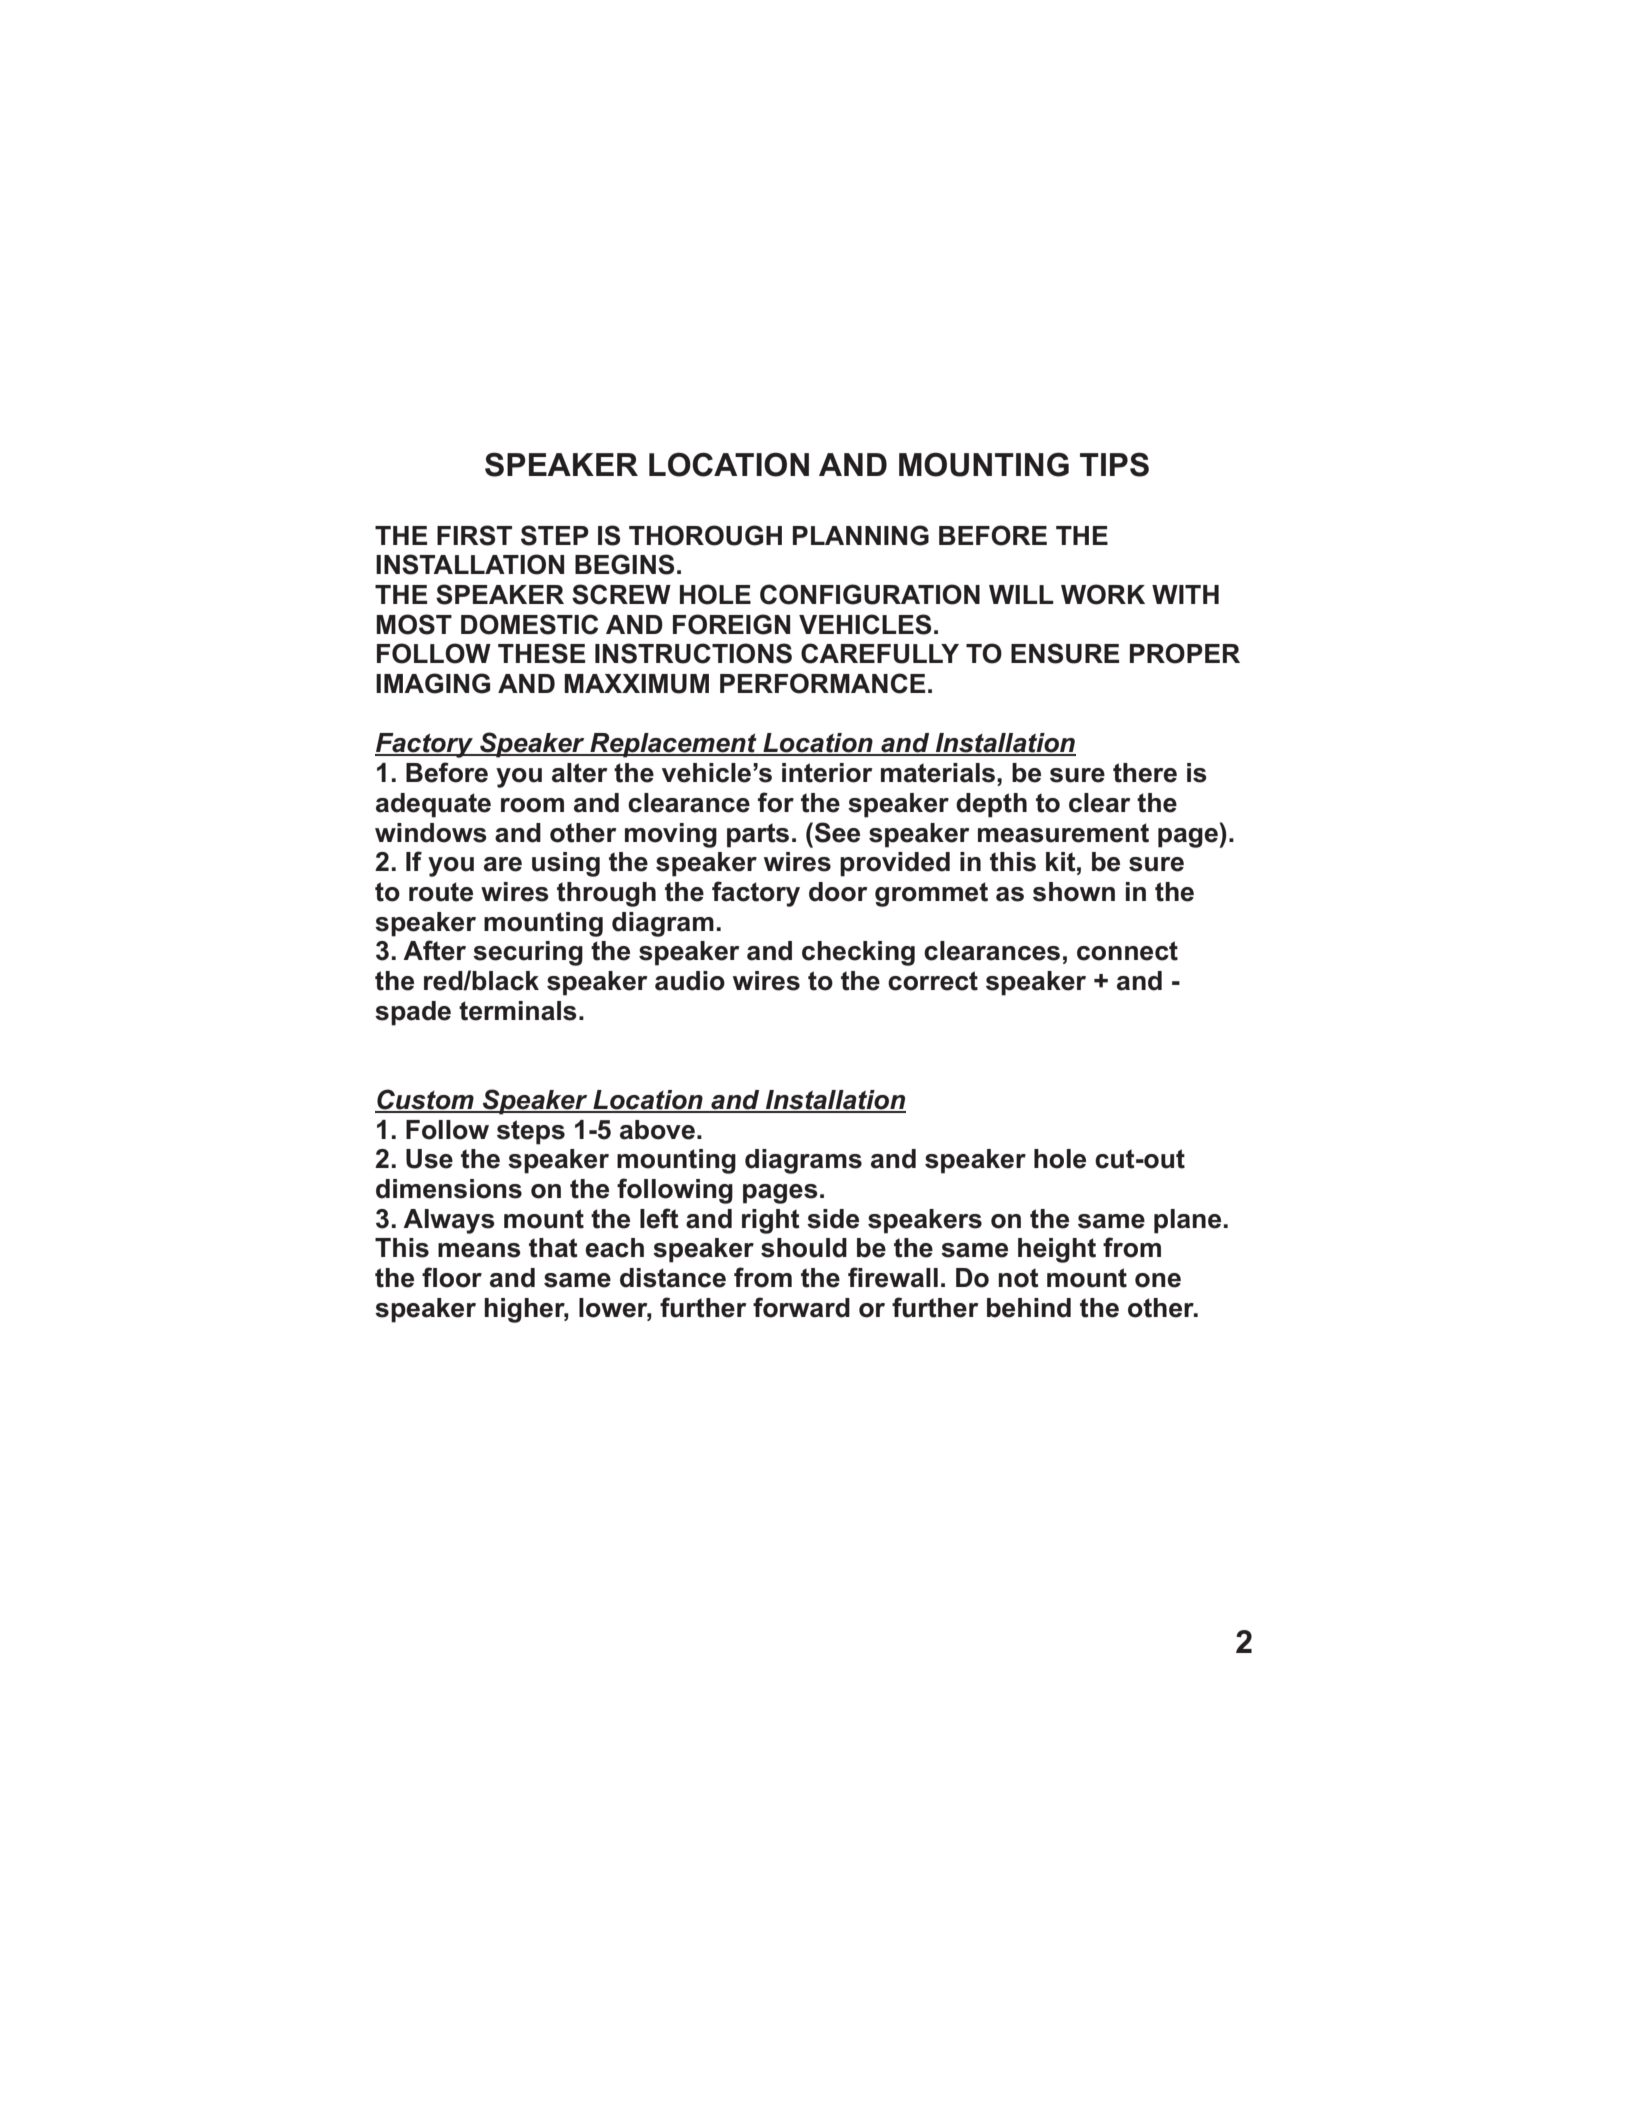  Describe the element at coordinates (518, 1011) in the image. I see `terminals` at that location.
